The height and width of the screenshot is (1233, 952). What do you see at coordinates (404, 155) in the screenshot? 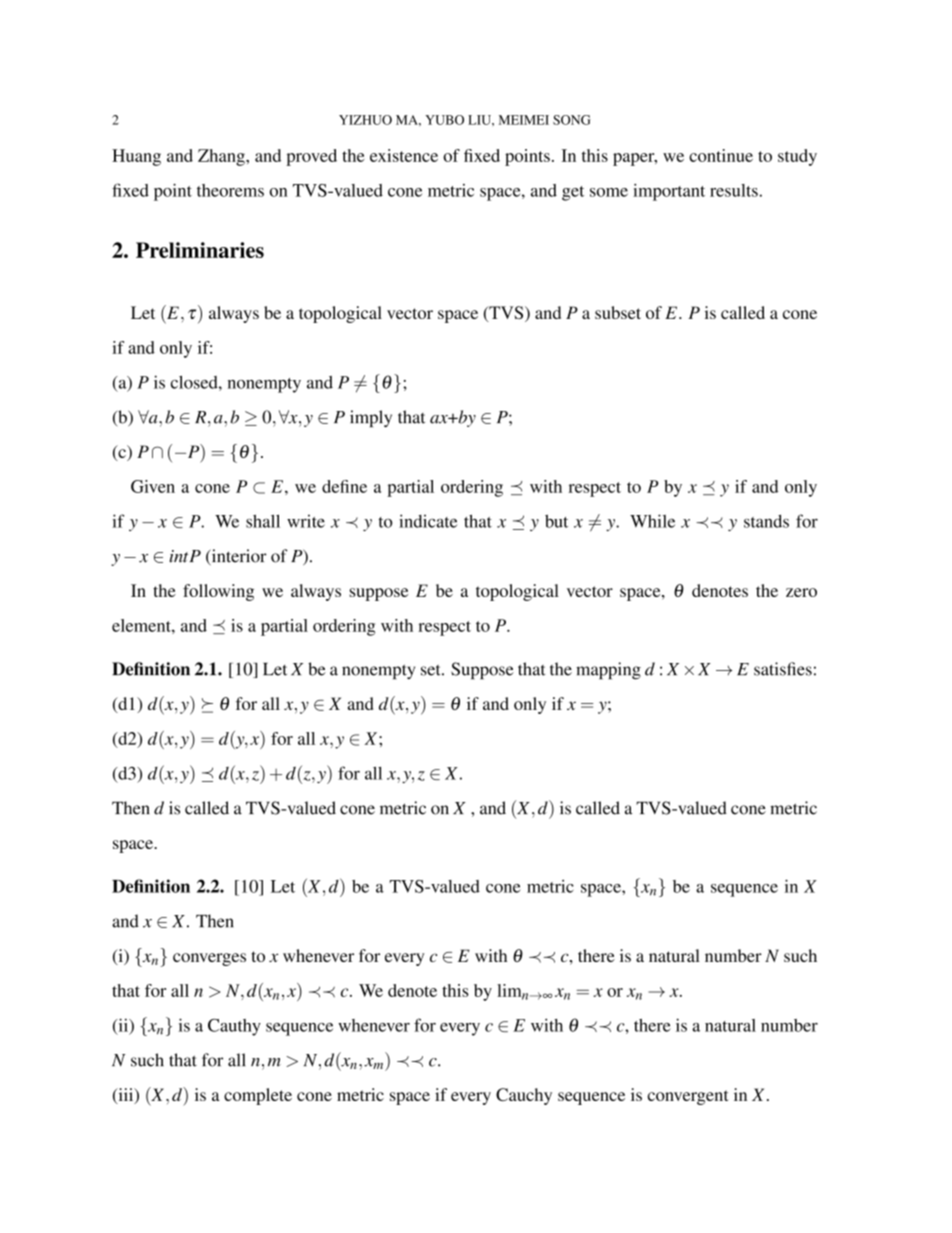
I see `existence` at bounding box center [404, 155].
